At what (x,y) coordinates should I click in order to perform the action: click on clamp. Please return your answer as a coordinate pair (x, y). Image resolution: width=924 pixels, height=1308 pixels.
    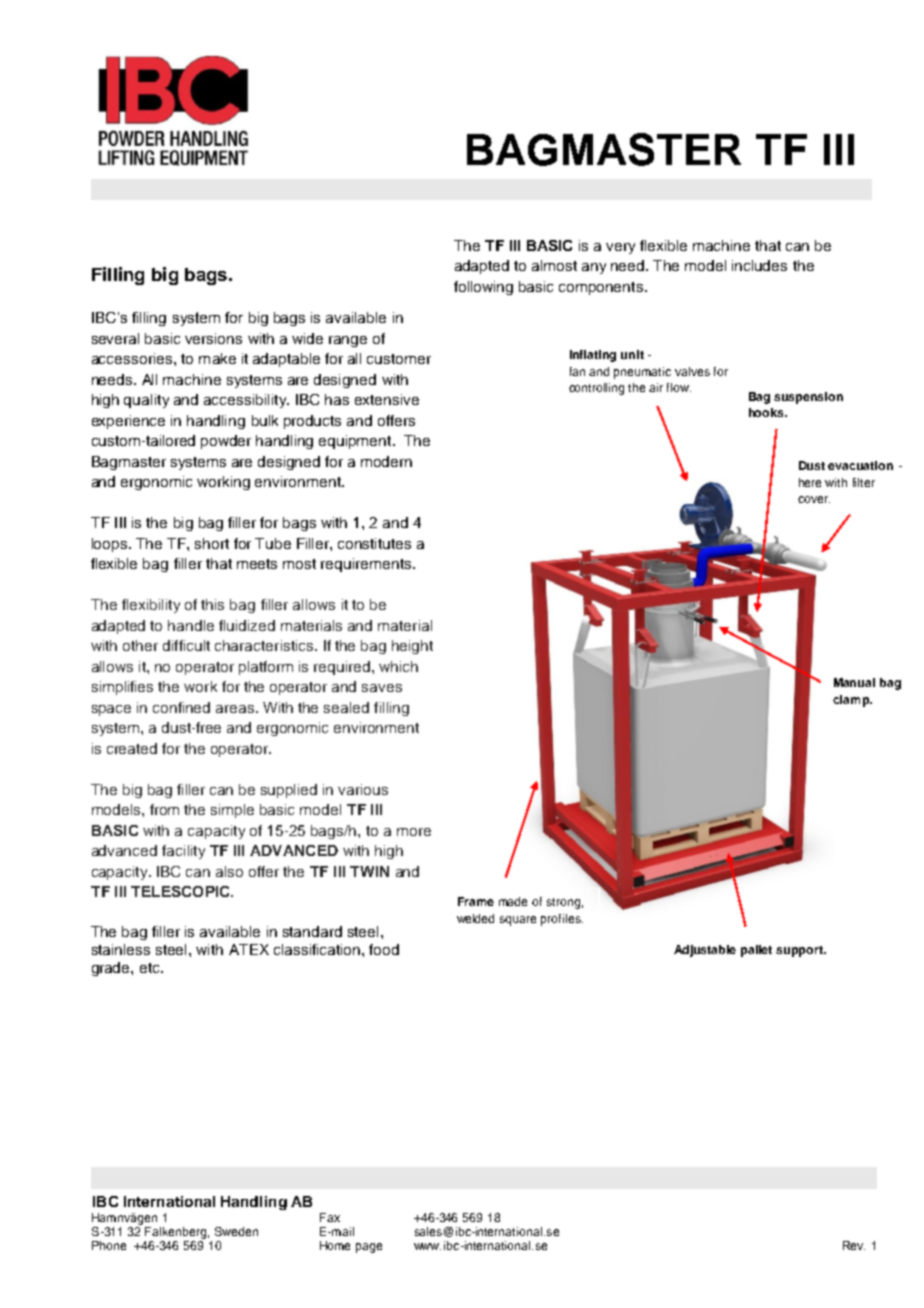
    Looking at the image, I should click on (852, 701).
